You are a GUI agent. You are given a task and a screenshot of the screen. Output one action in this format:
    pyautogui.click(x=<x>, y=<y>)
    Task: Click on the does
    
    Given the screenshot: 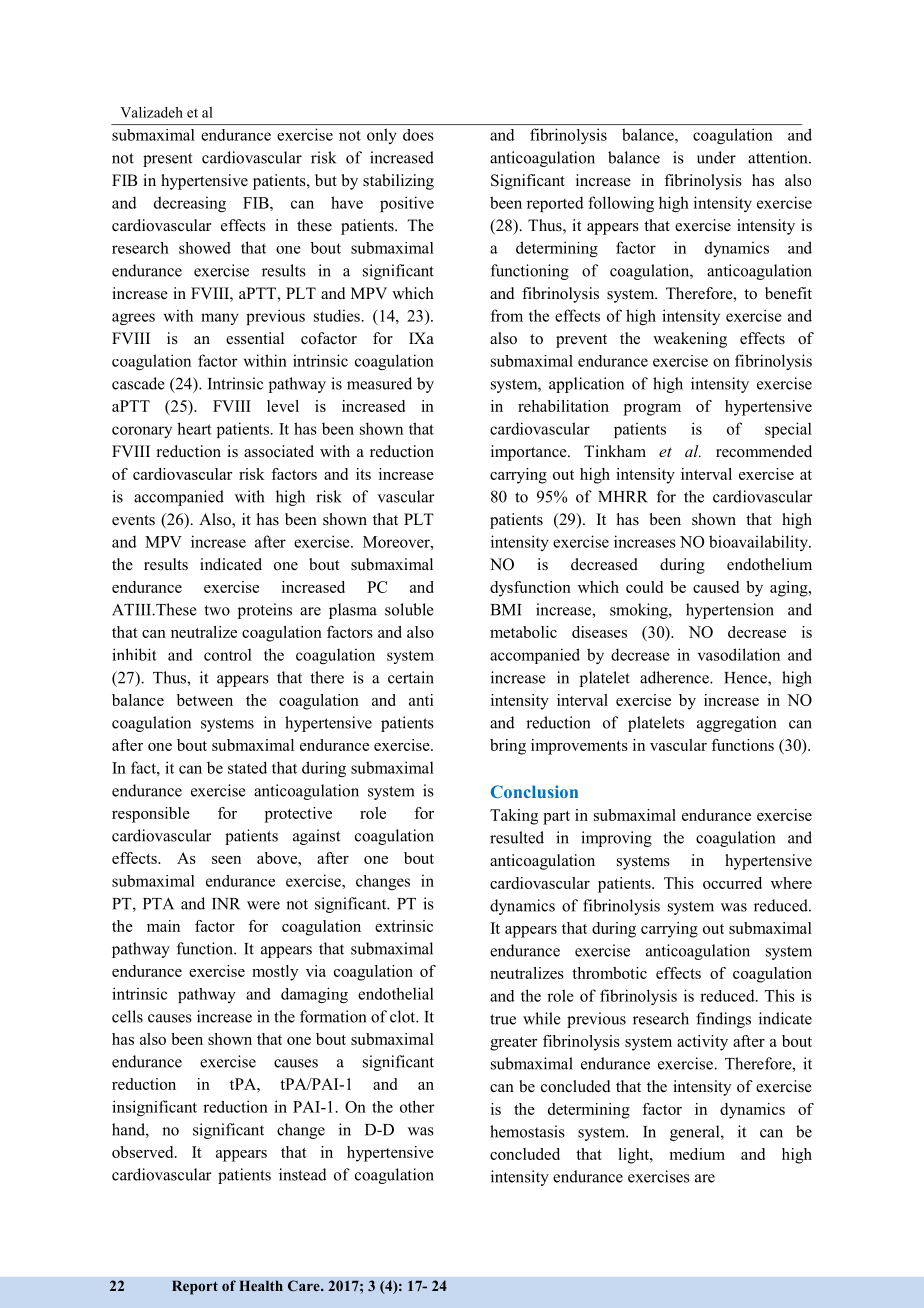 What is the action you would take?
    pyautogui.click(x=418, y=135)
